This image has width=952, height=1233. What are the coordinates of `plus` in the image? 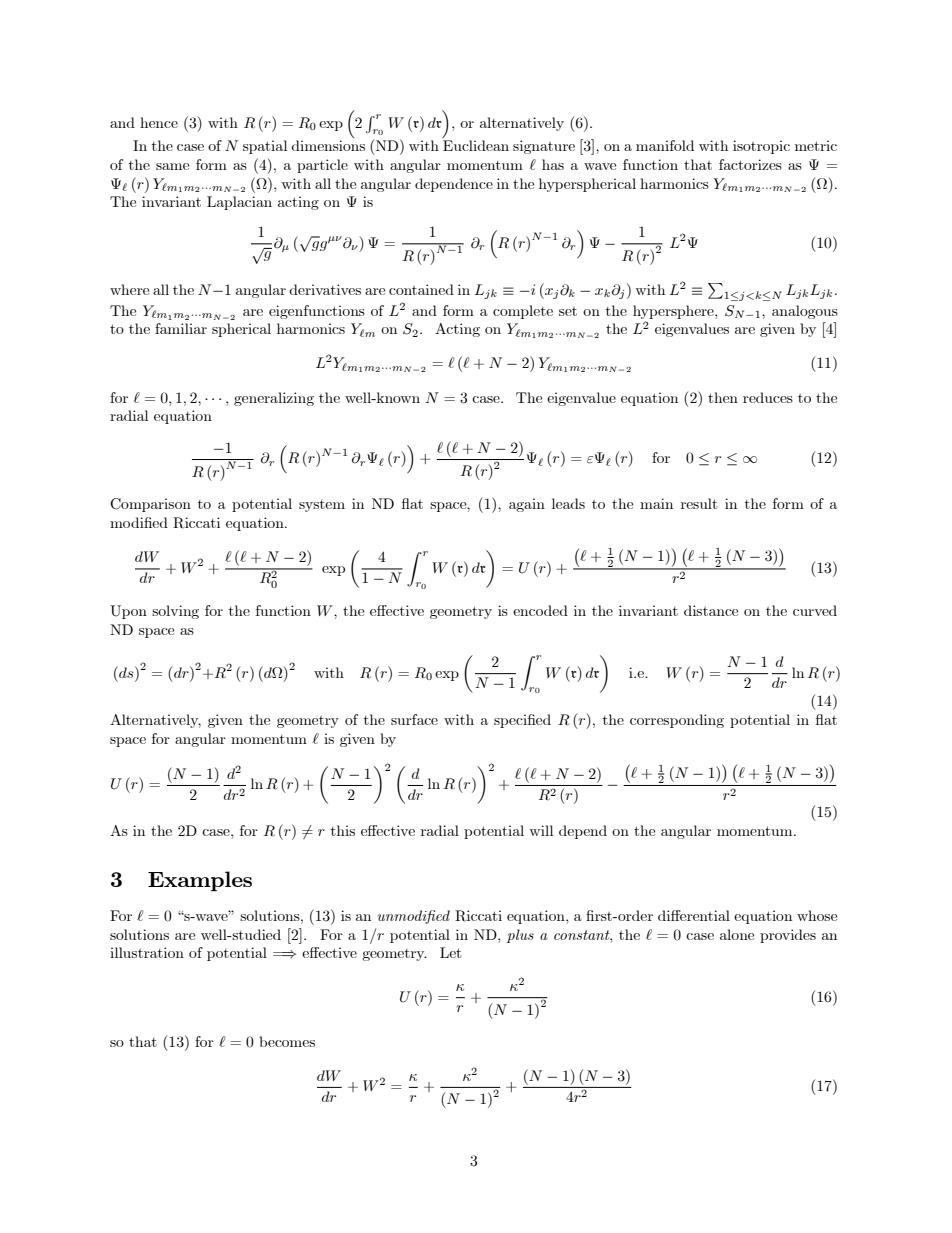 It's located at (520, 936).
